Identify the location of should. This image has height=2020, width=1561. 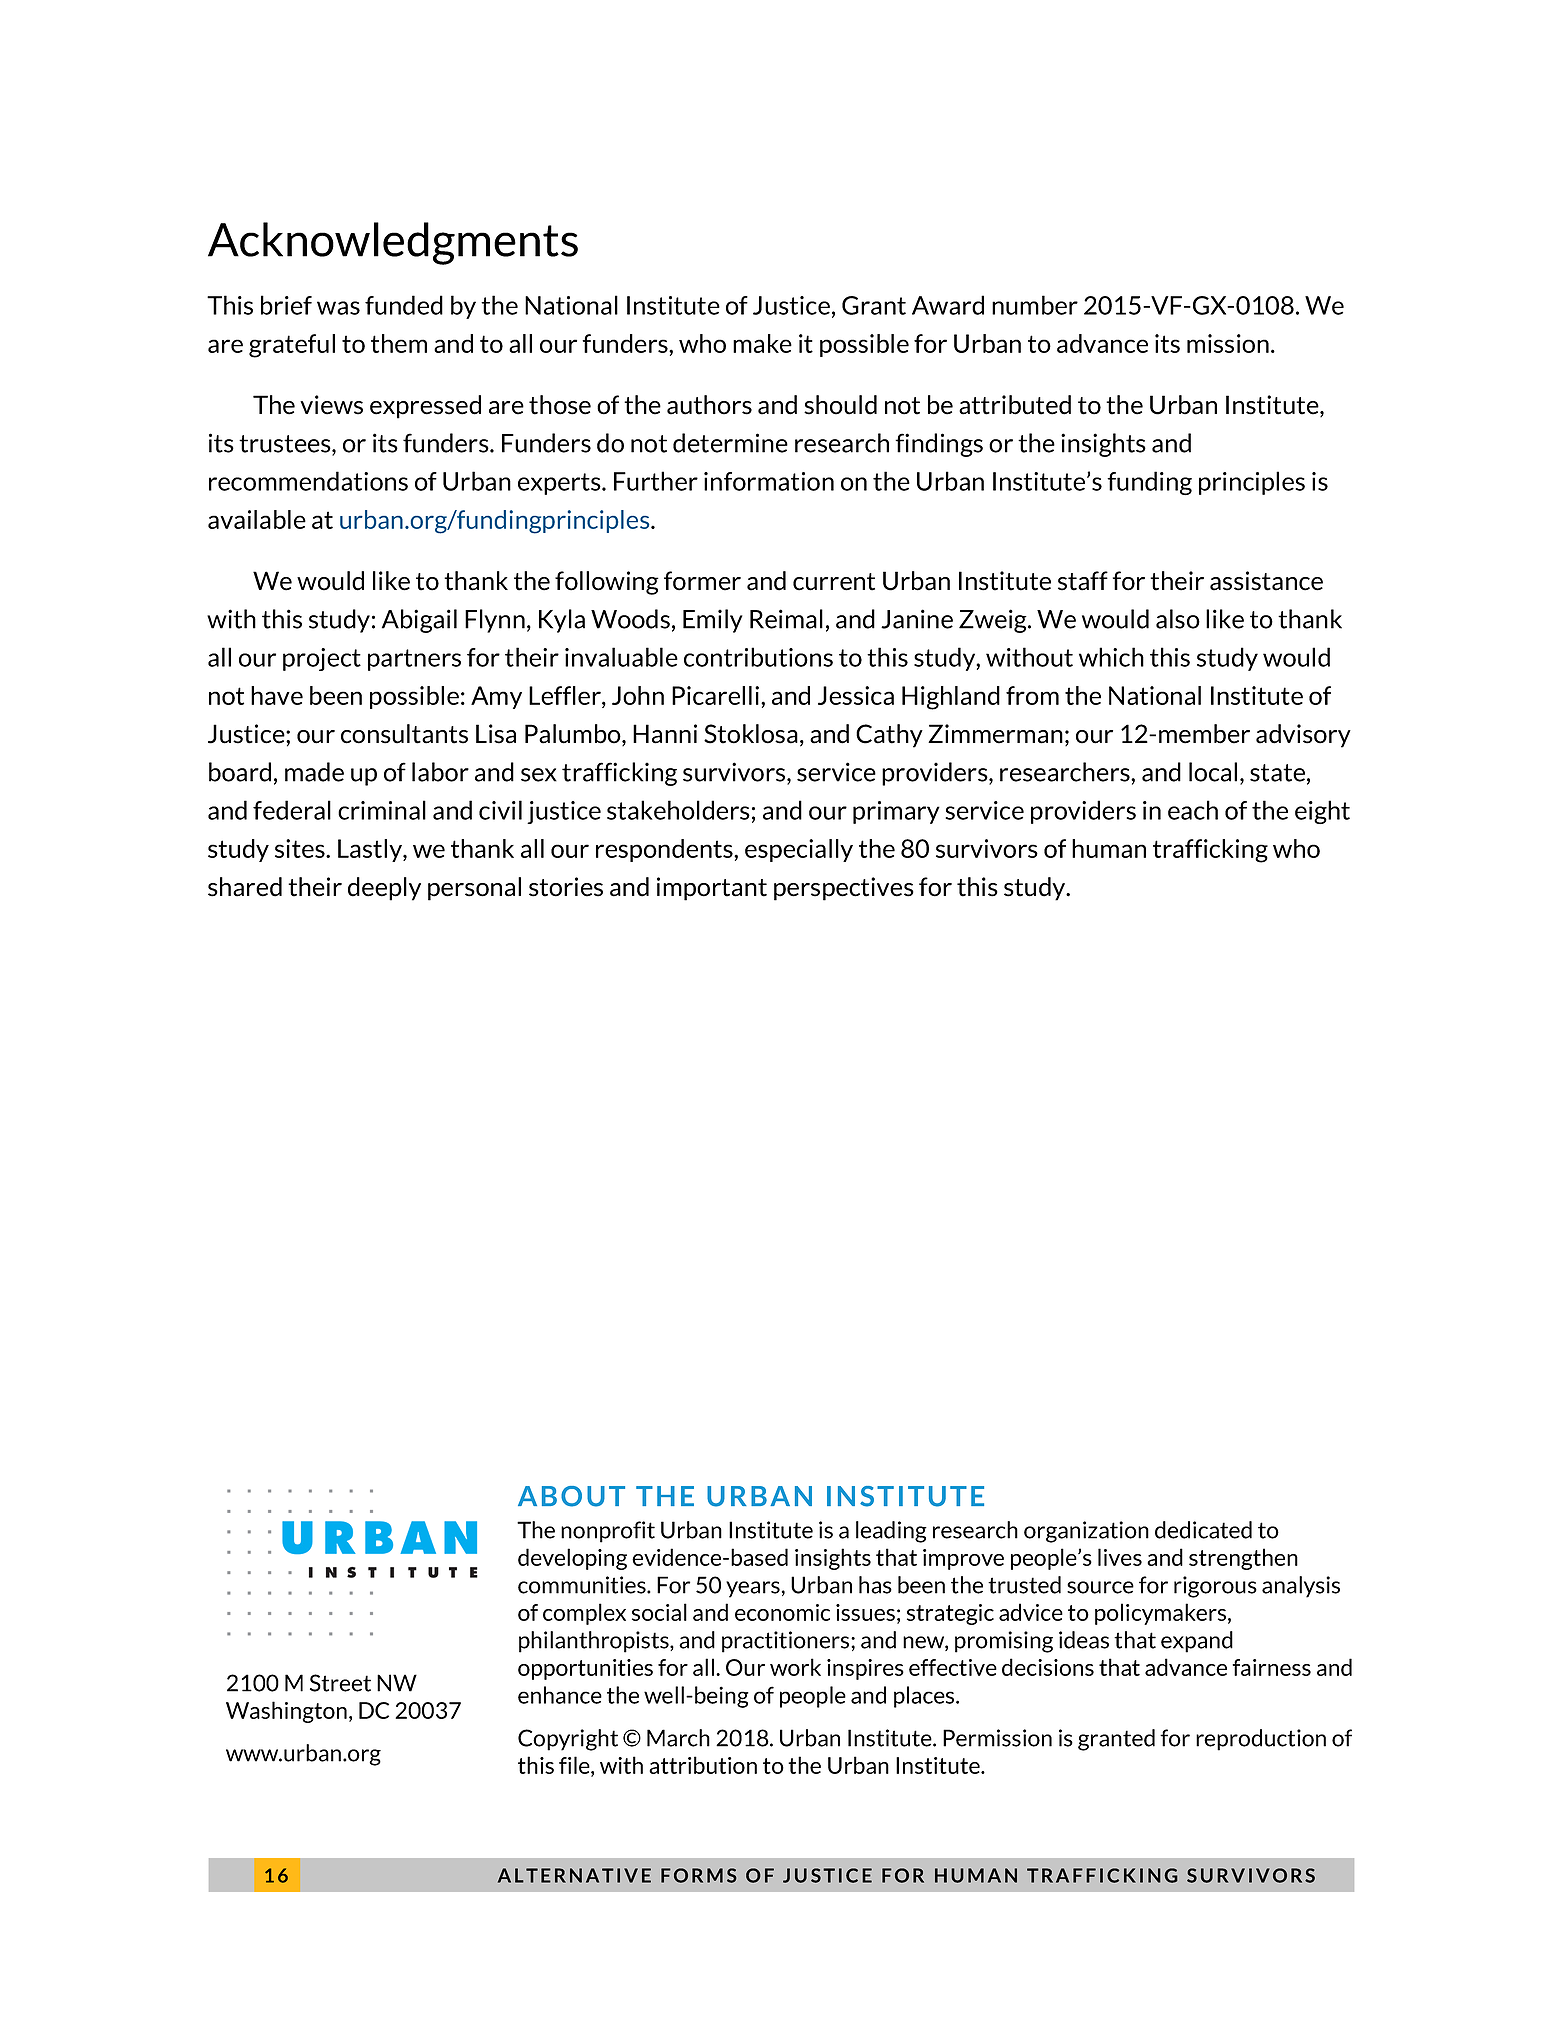
(840, 405).
